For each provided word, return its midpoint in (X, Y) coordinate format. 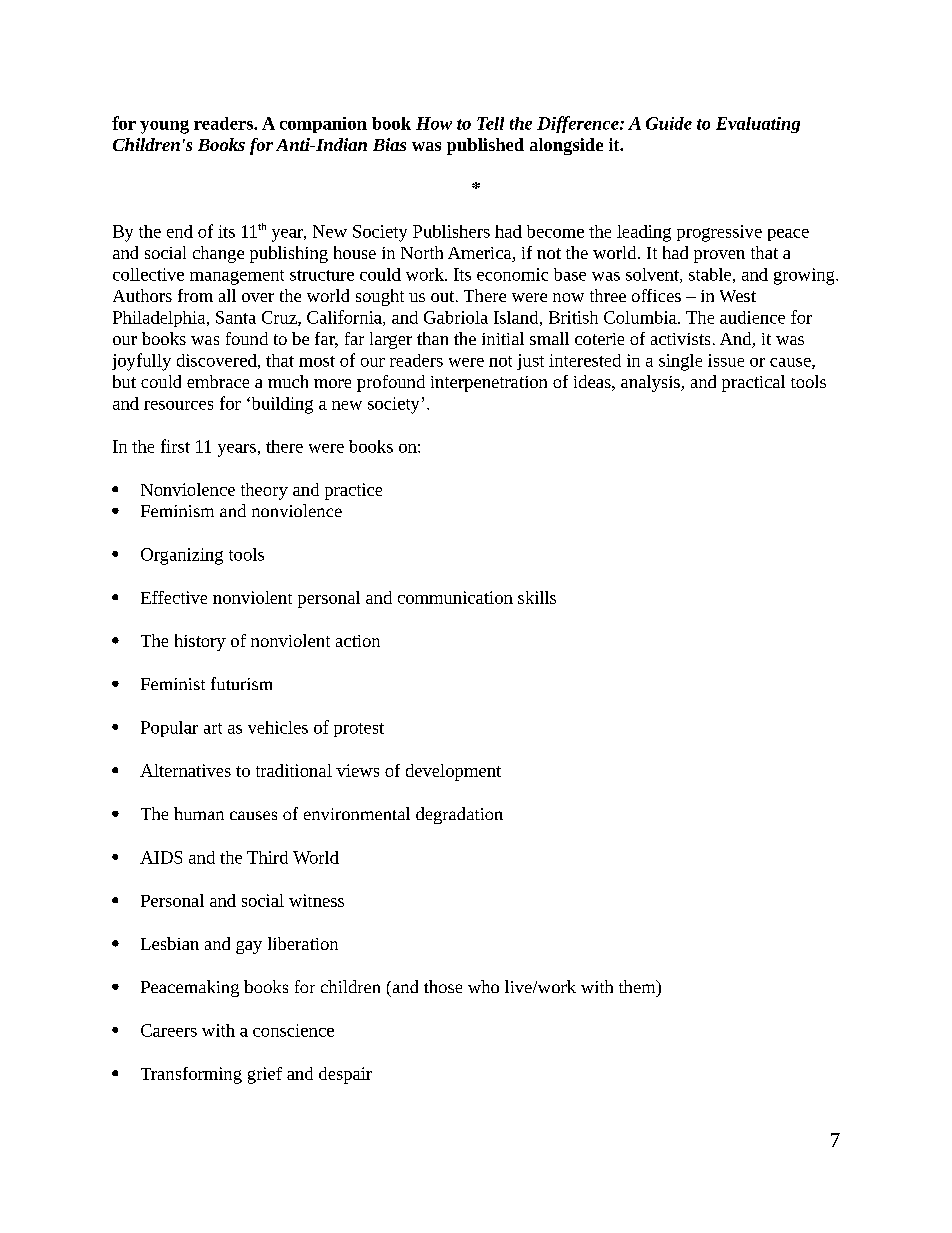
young (164, 127)
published (485, 146)
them (638, 986)
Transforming (191, 1075)
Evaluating (758, 125)
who (483, 986)
